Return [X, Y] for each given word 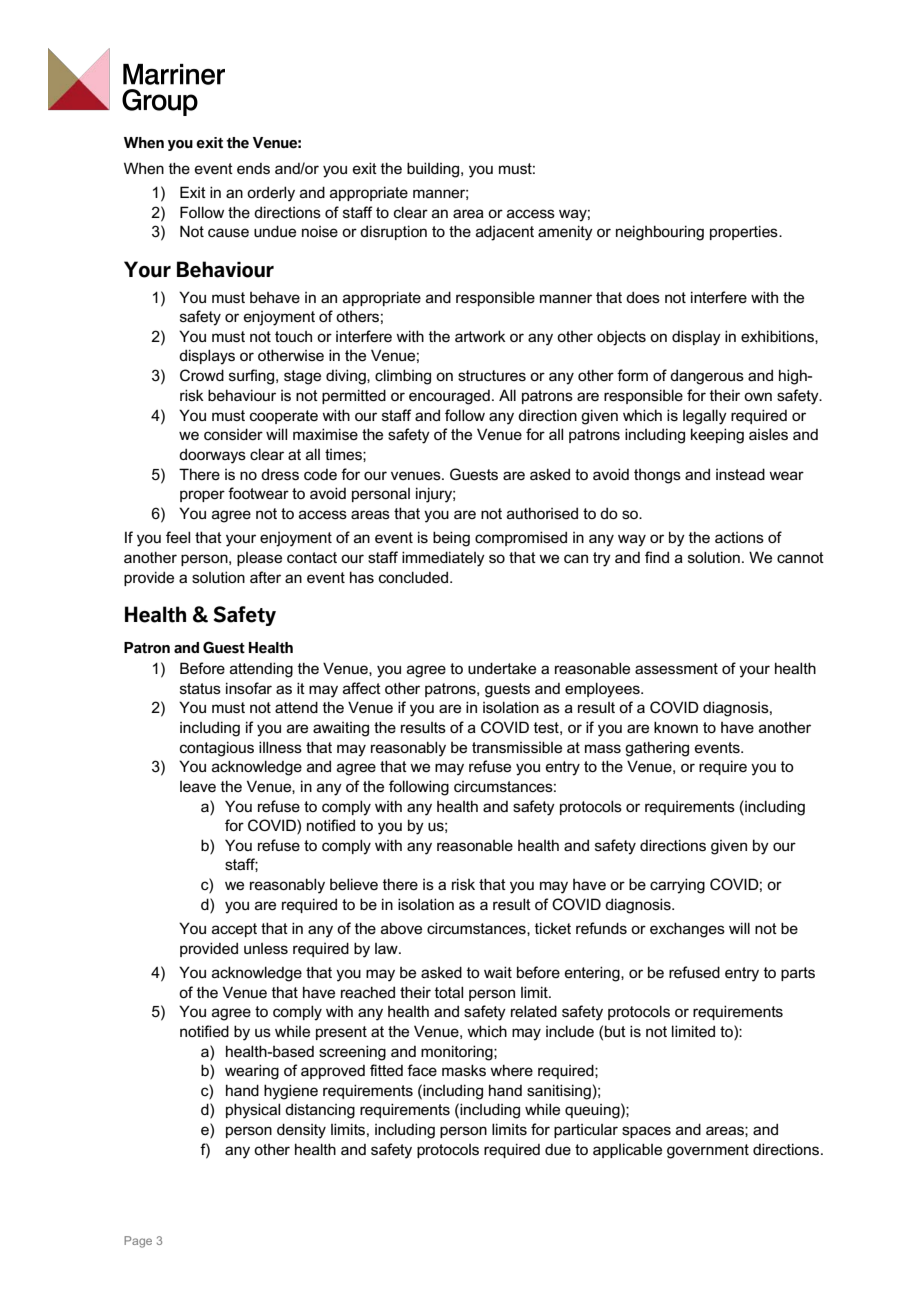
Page [138, 1242]
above [401, 928]
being [451, 539]
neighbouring [660, 233]
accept [234, 930]
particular [586, 1131]
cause [228, 232]
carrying [677, 886]
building [434, 170]
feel [178, 537]
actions [739, 537]
